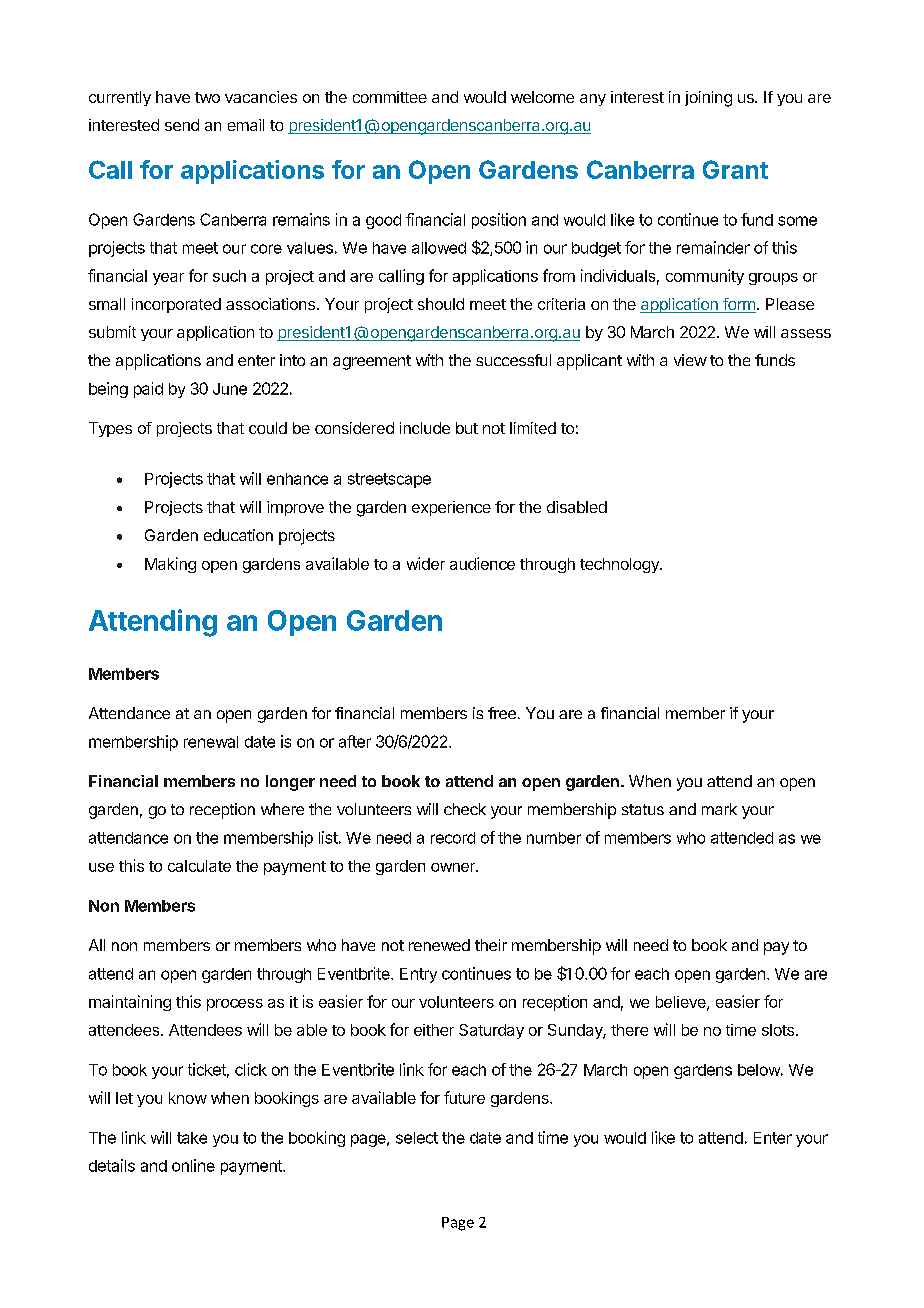  I want to click on paid, so click(148, 390).
